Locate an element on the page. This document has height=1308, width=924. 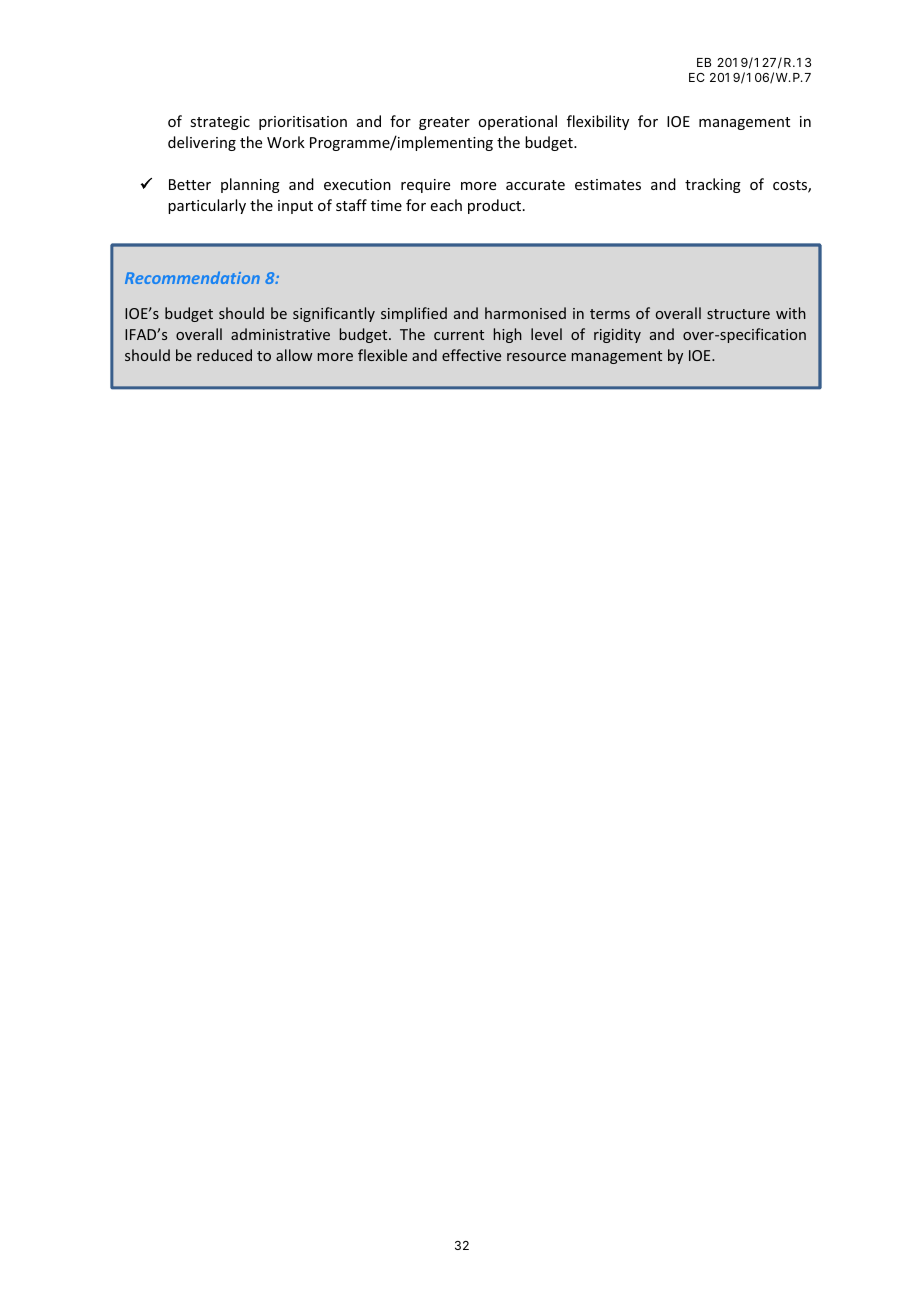
accurate is located at coordinates (535, 185).
